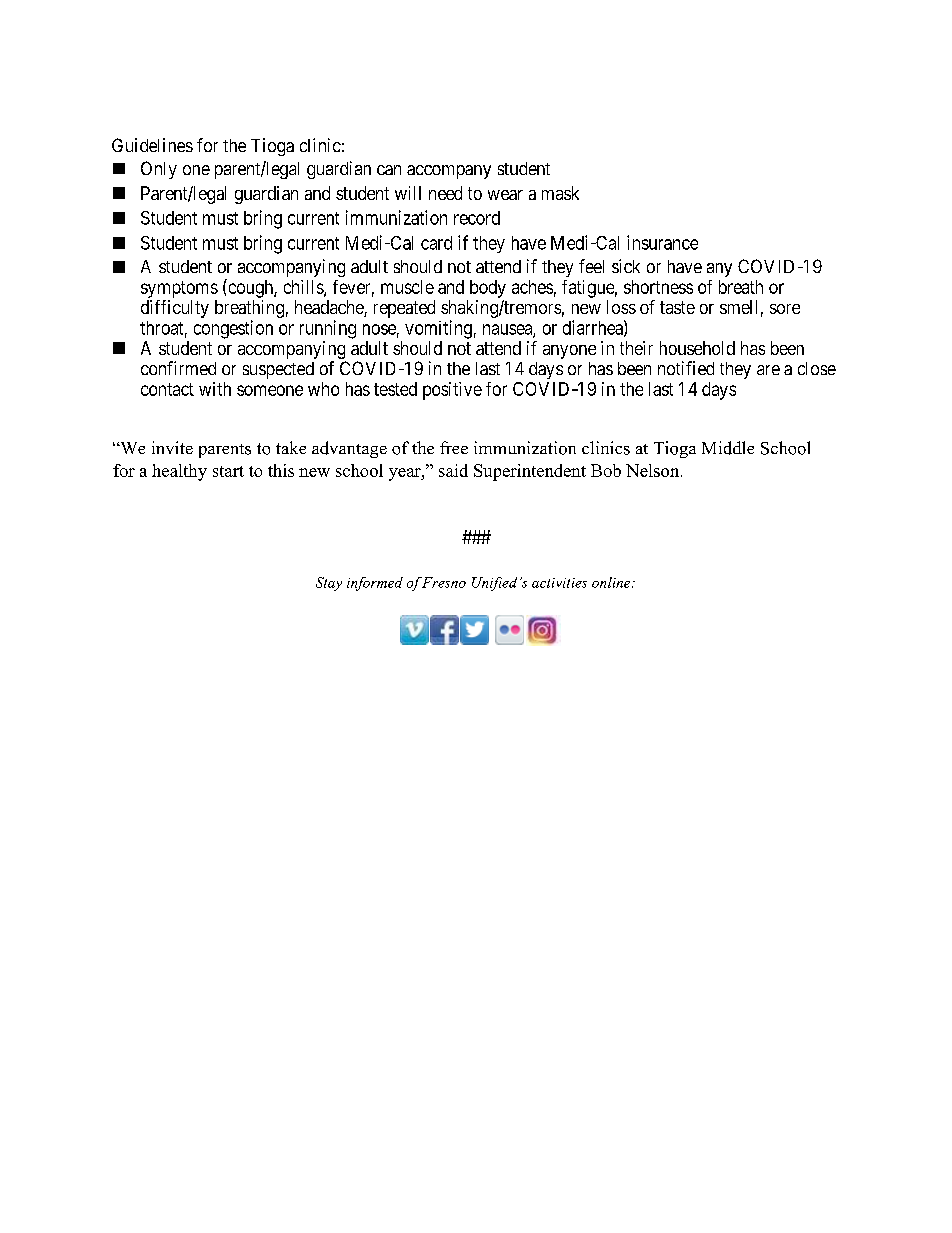  What do you see at coordinates (179, 289) in the screenshot?
I see `symptoms` at bounding box center [179, 289].
